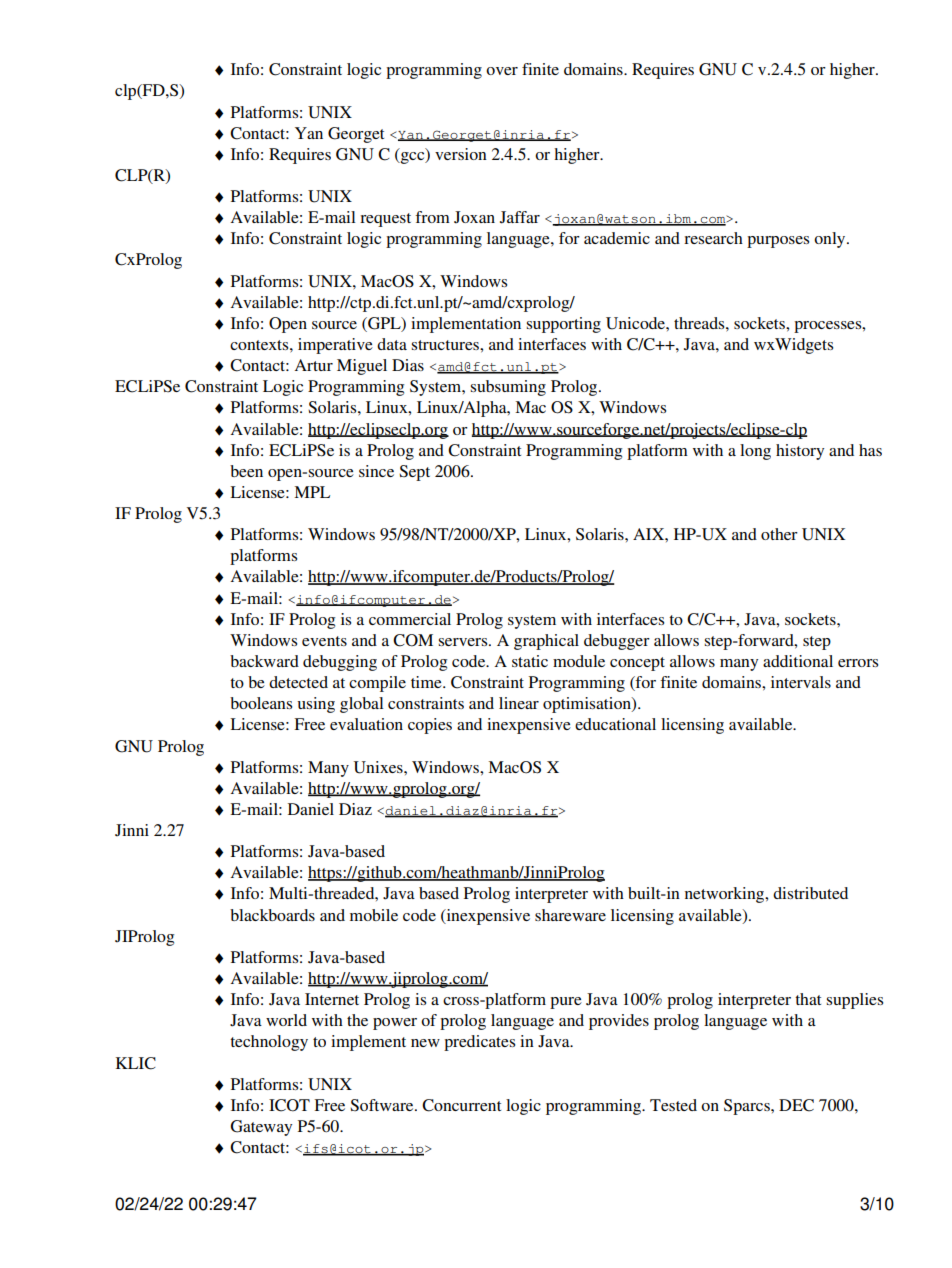 Image resolution: width=952 pixels, height=1268 pixels. Describe the element at coordinates (546, 642) in the image. I see `graphical` at that location.
